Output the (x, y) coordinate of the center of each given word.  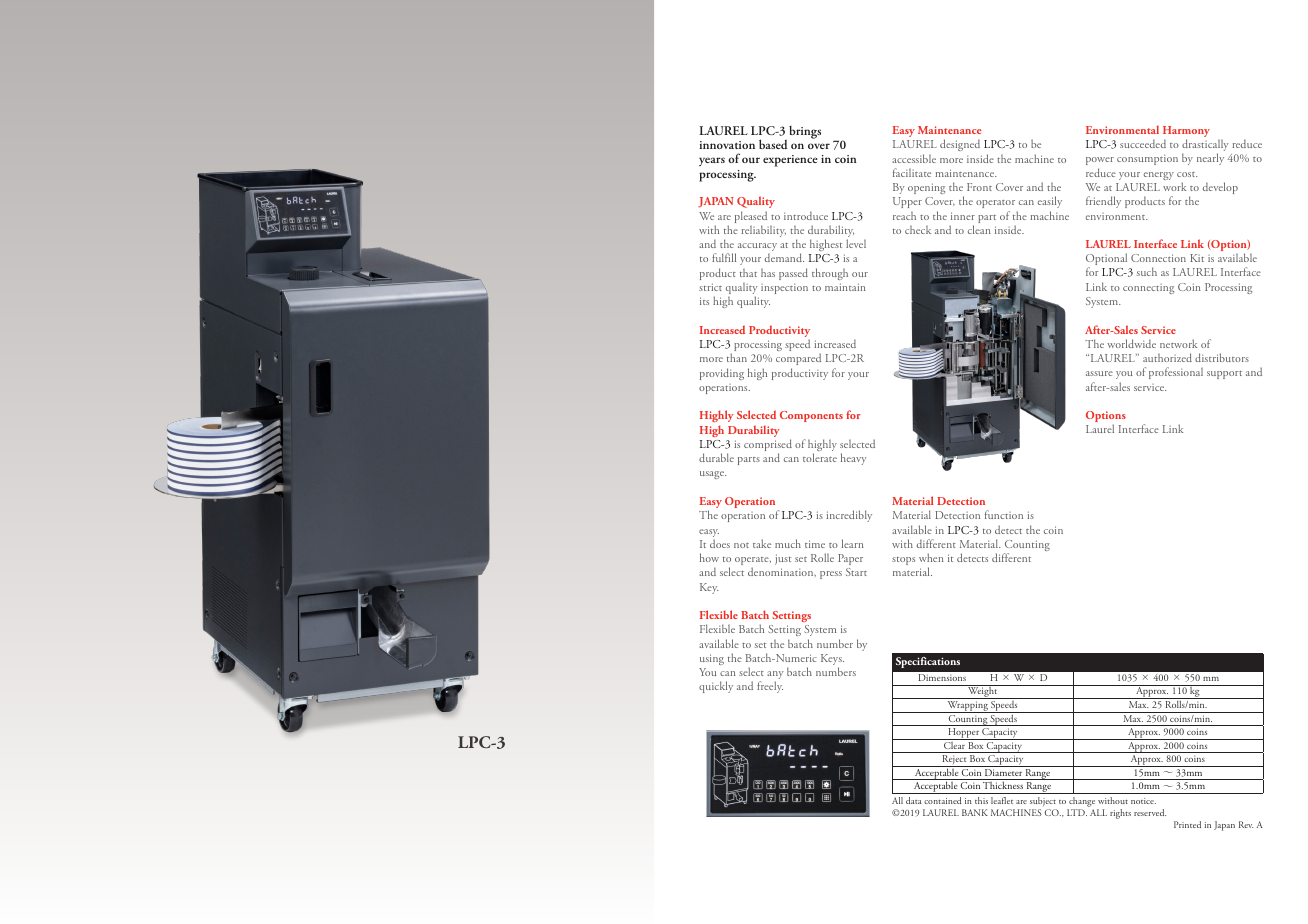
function (1004, 514)
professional (1176, 373)
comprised (768, 446)
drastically (1205, 146)
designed (960, 145)
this (981, 800)
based (773, 144)
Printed (1187, 824)
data (914, 800)
